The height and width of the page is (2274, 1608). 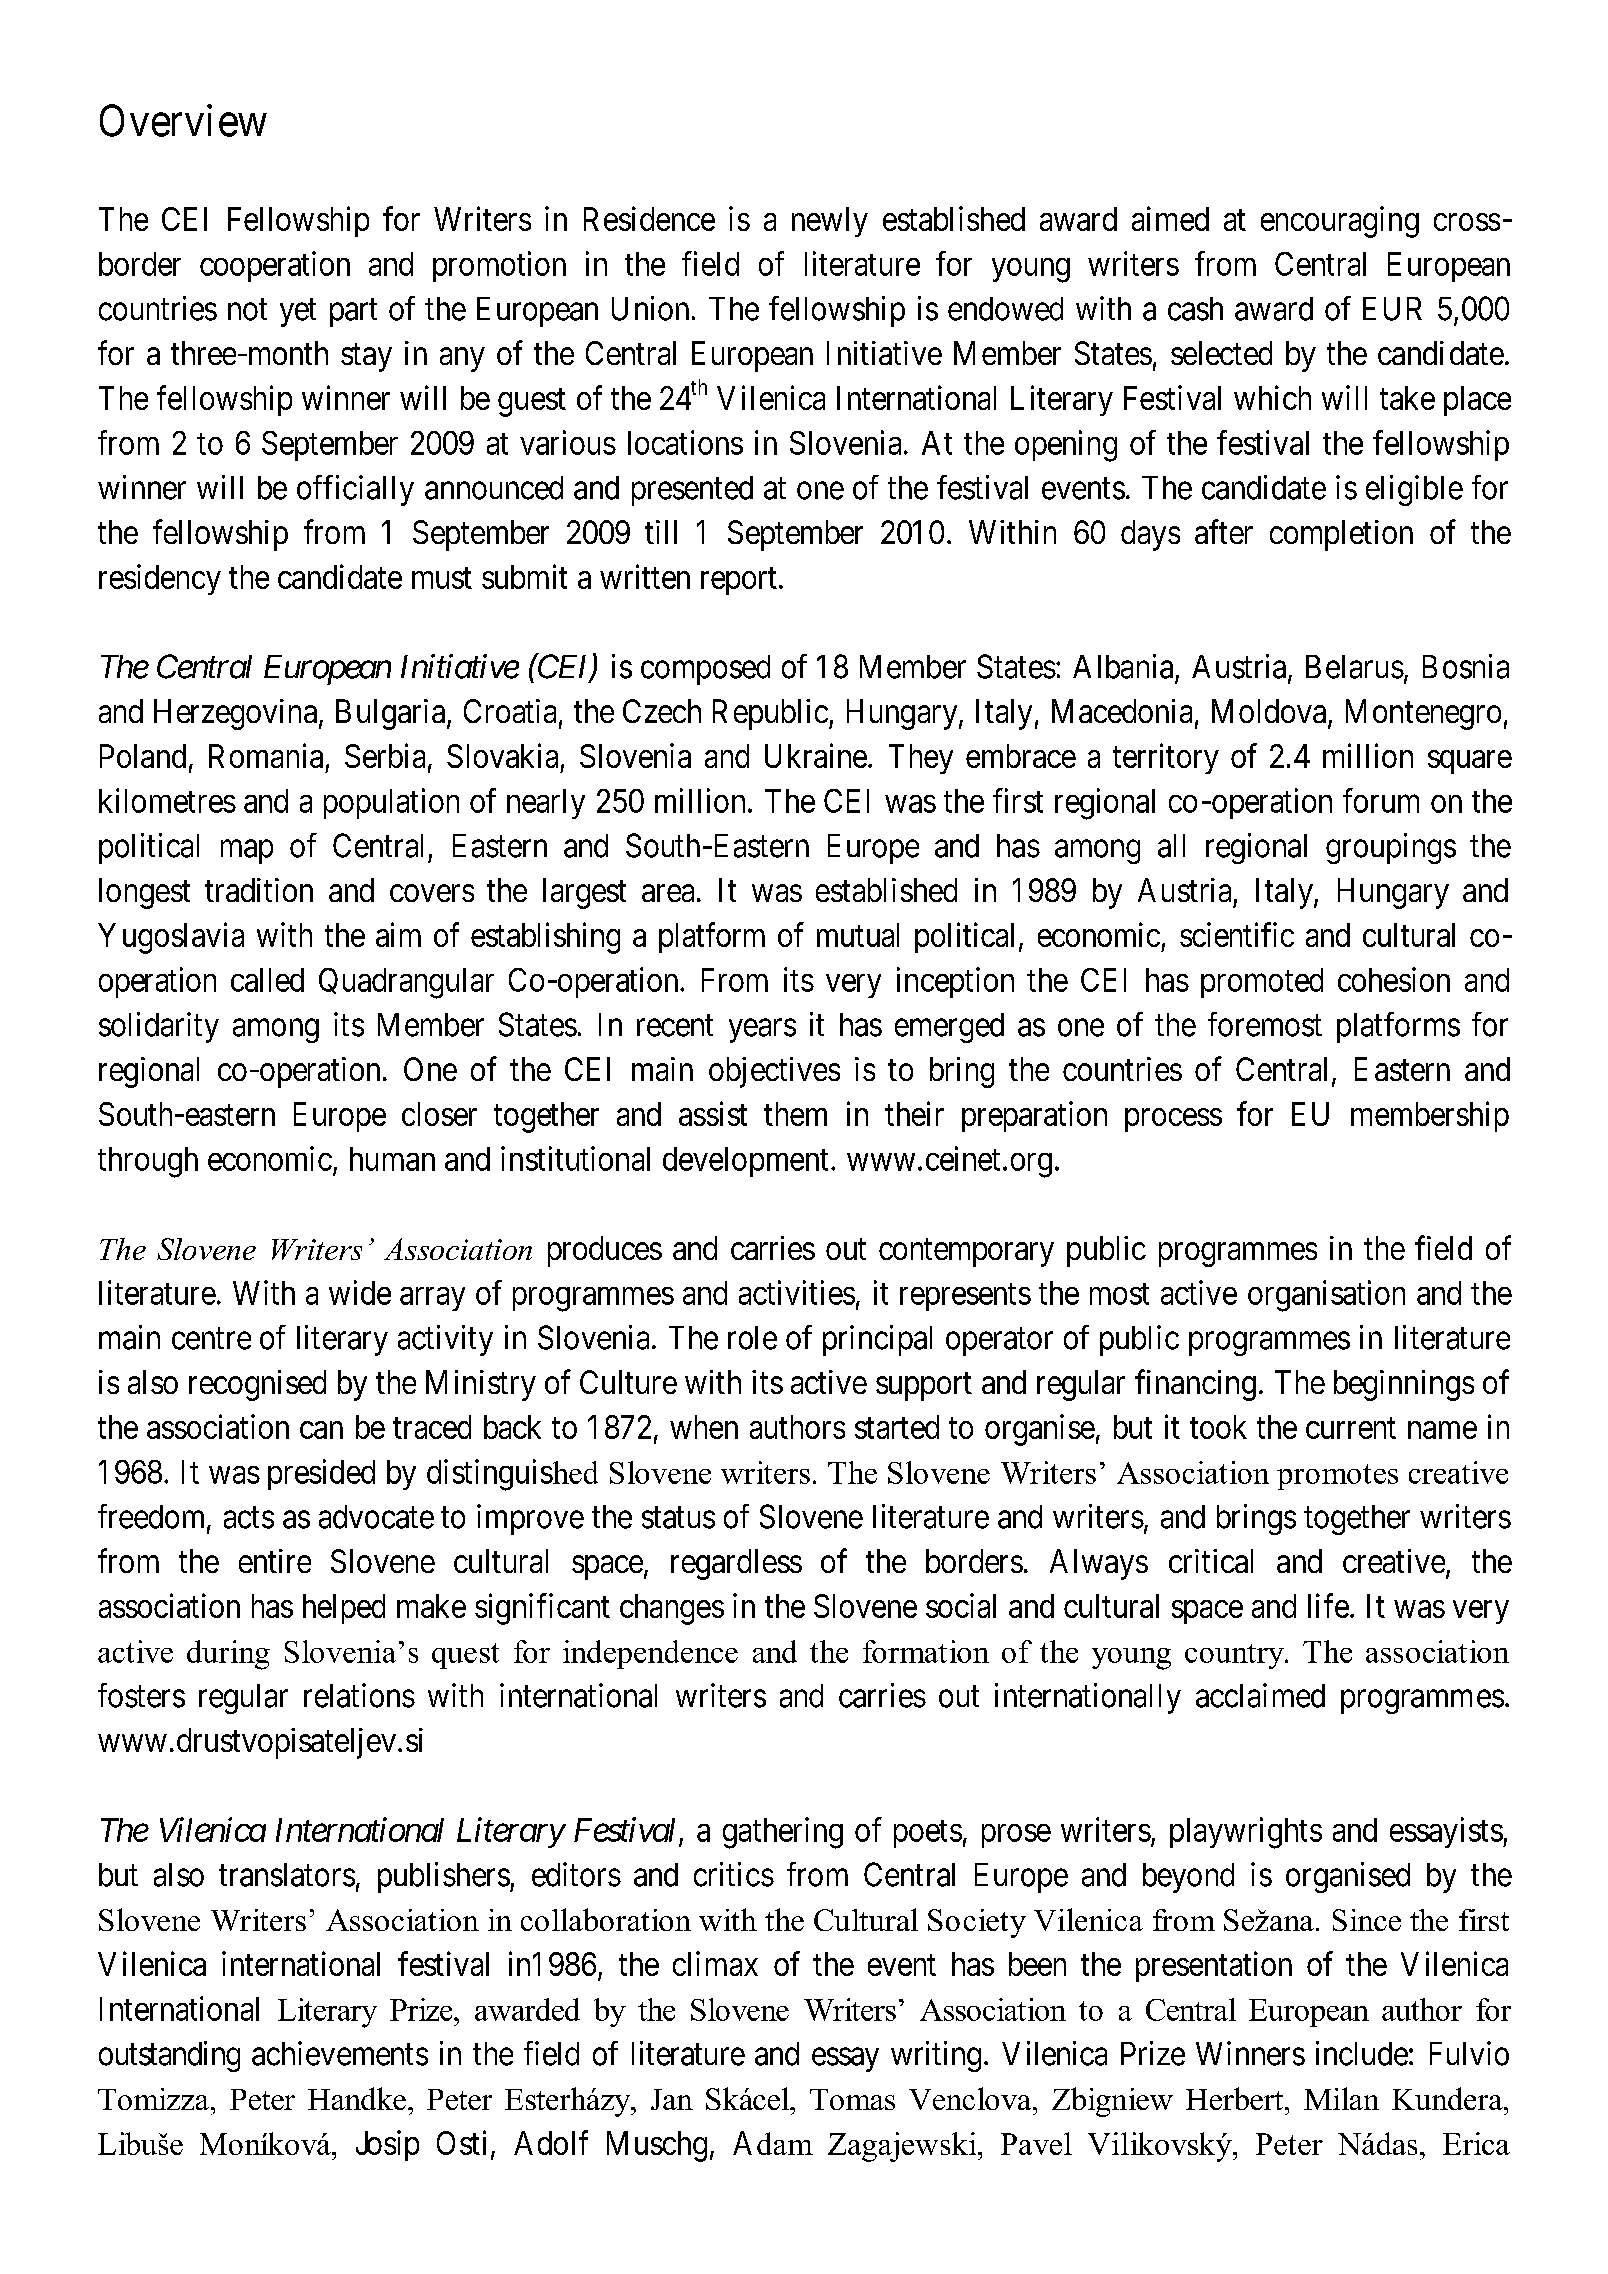 I want to click on Overview, so click(x=183, y=120).
